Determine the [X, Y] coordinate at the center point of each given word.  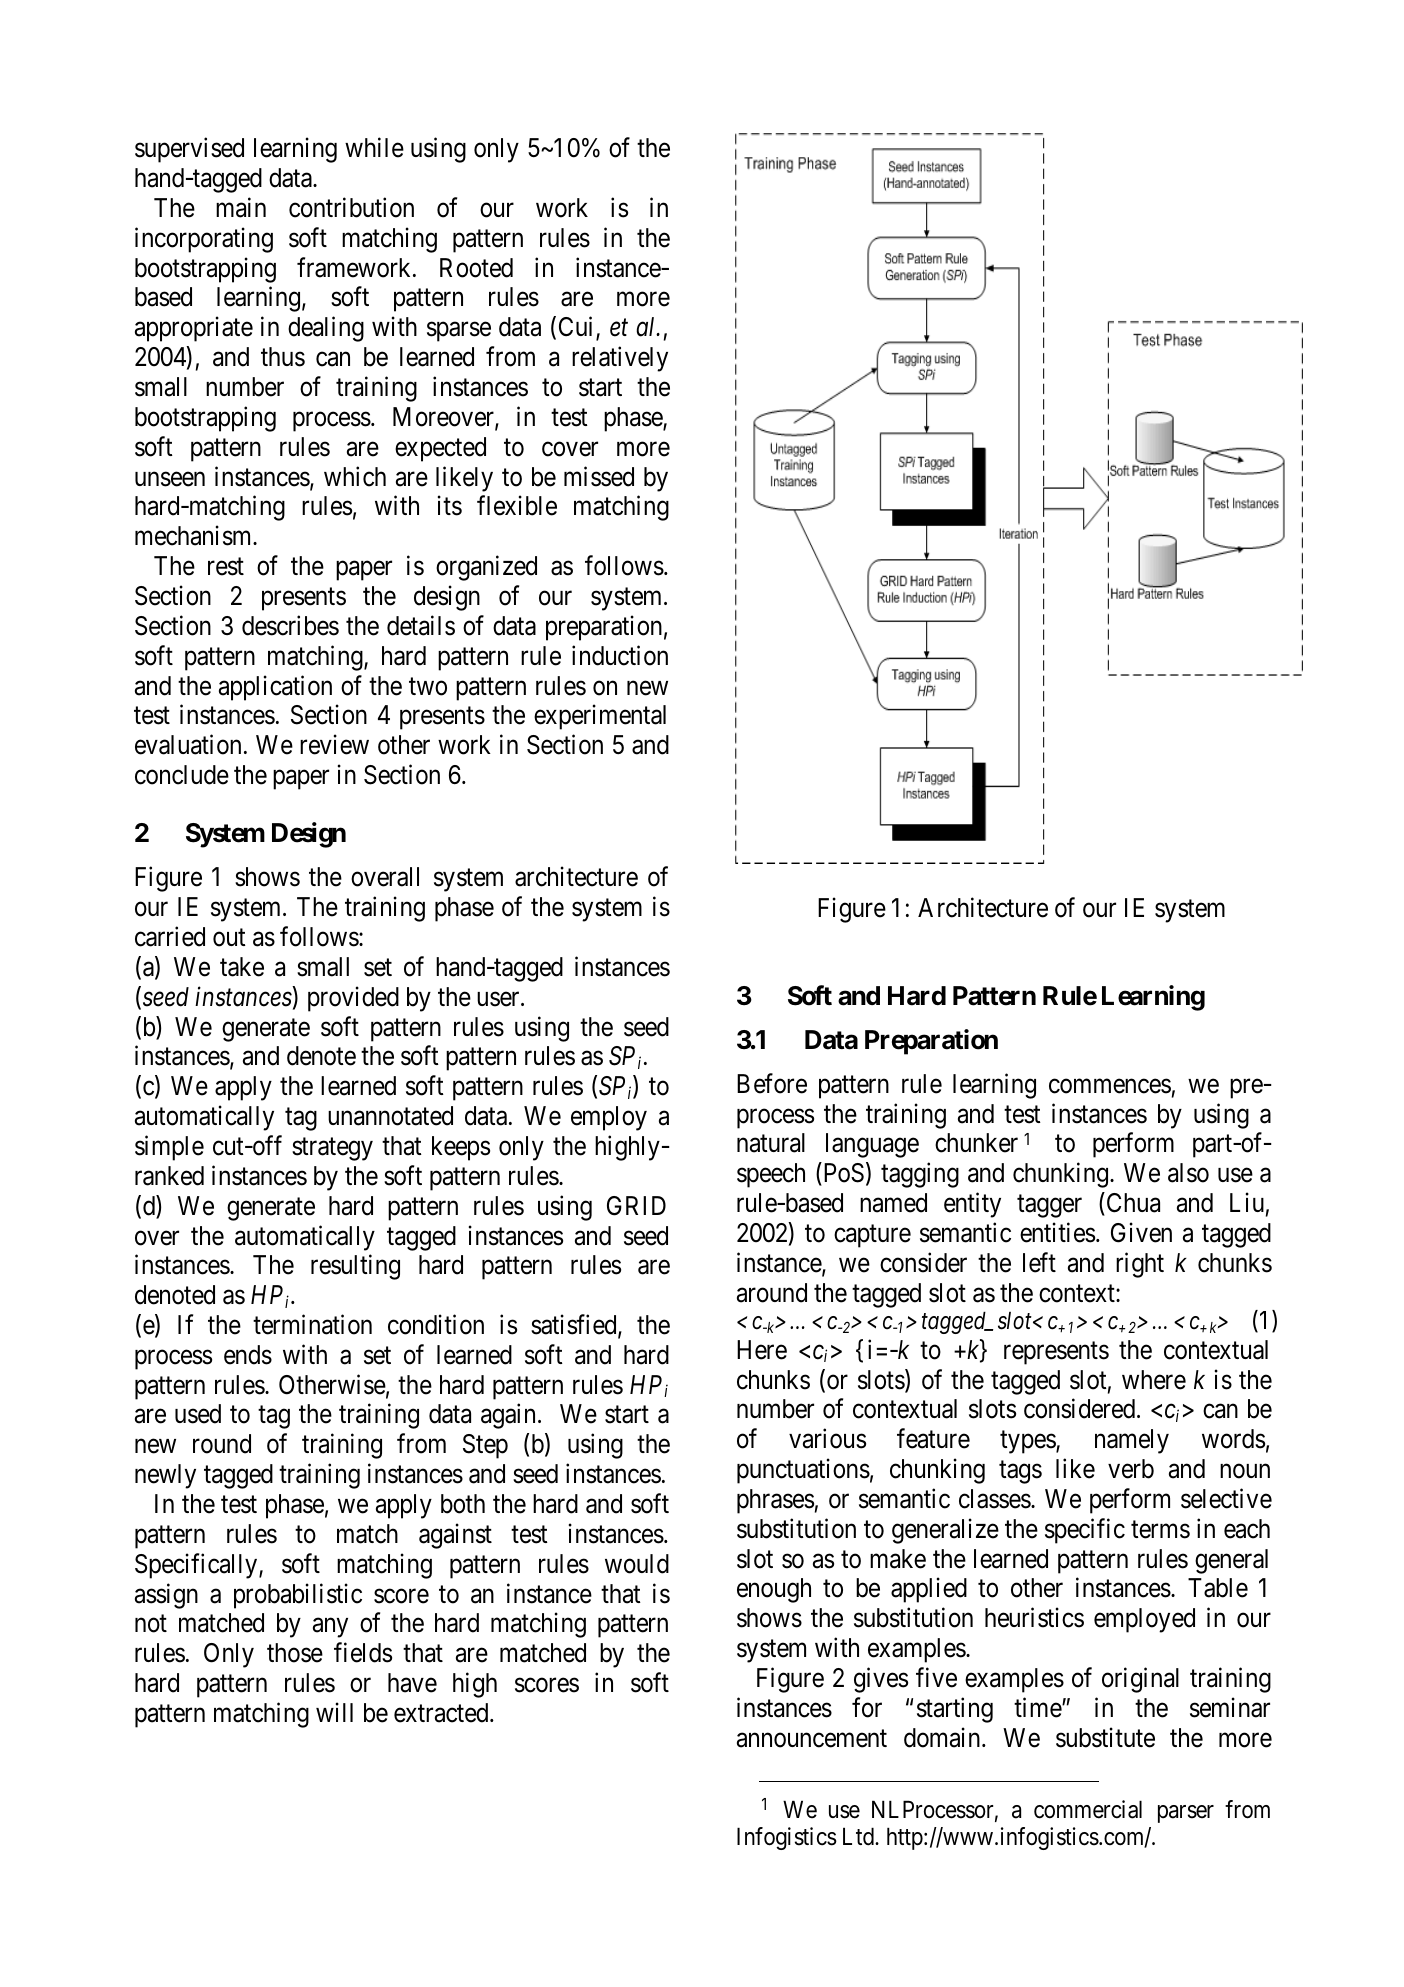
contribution [351, 207]
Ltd [859, 1836]
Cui [578, 328]
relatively [620, 359]
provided [353, 999]
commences [1110, 1086]
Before [772, 1083]
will [334, 1712]
